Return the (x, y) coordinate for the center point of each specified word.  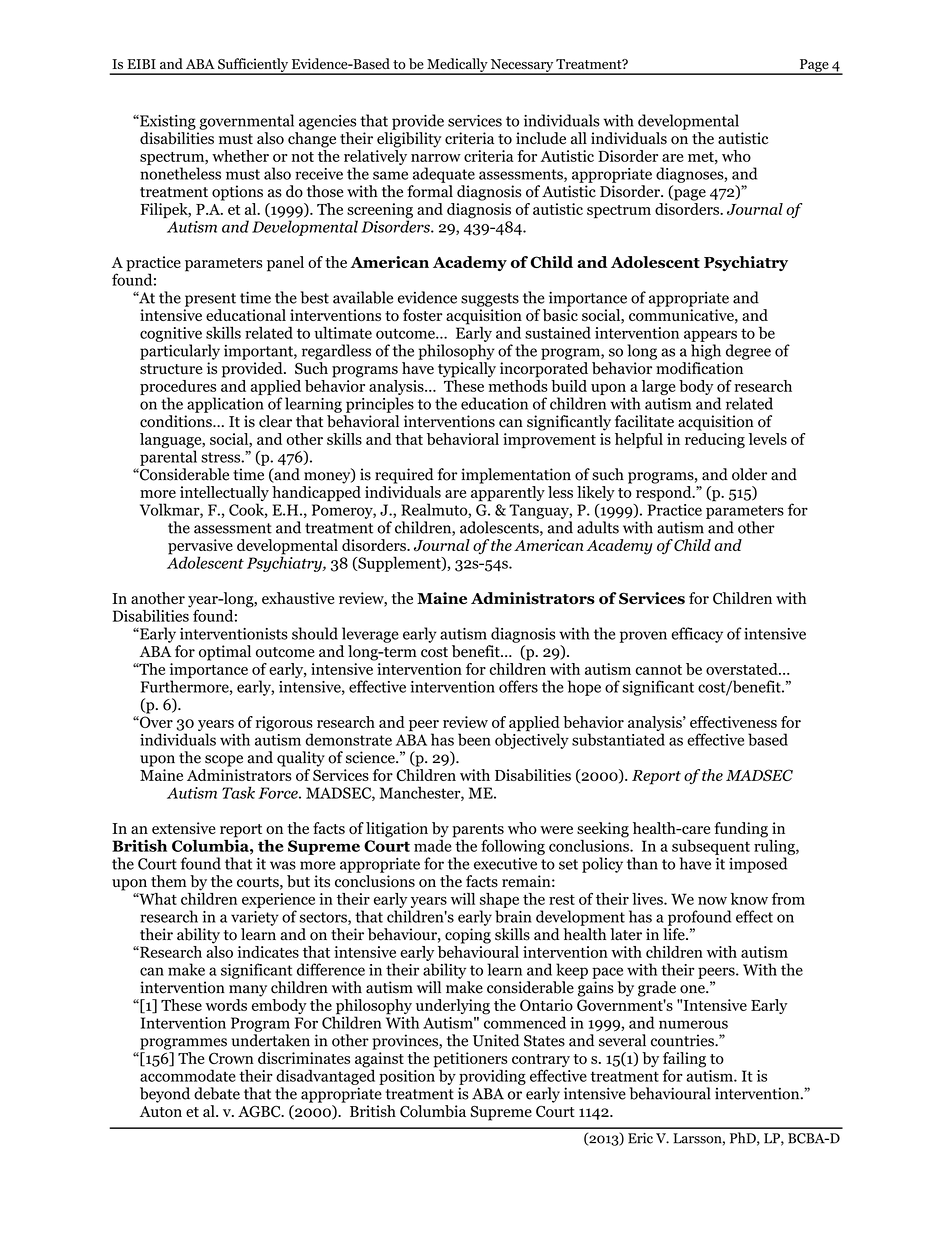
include (541, 138)
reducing (715, 441)
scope (224, 761)
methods (518, 384)
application (225, 405)
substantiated (618, 739)
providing (492, 1077)
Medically (457, 66)
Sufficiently (253, 66)
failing (684, 1061)
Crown (231, 1058)
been (474, 739)
